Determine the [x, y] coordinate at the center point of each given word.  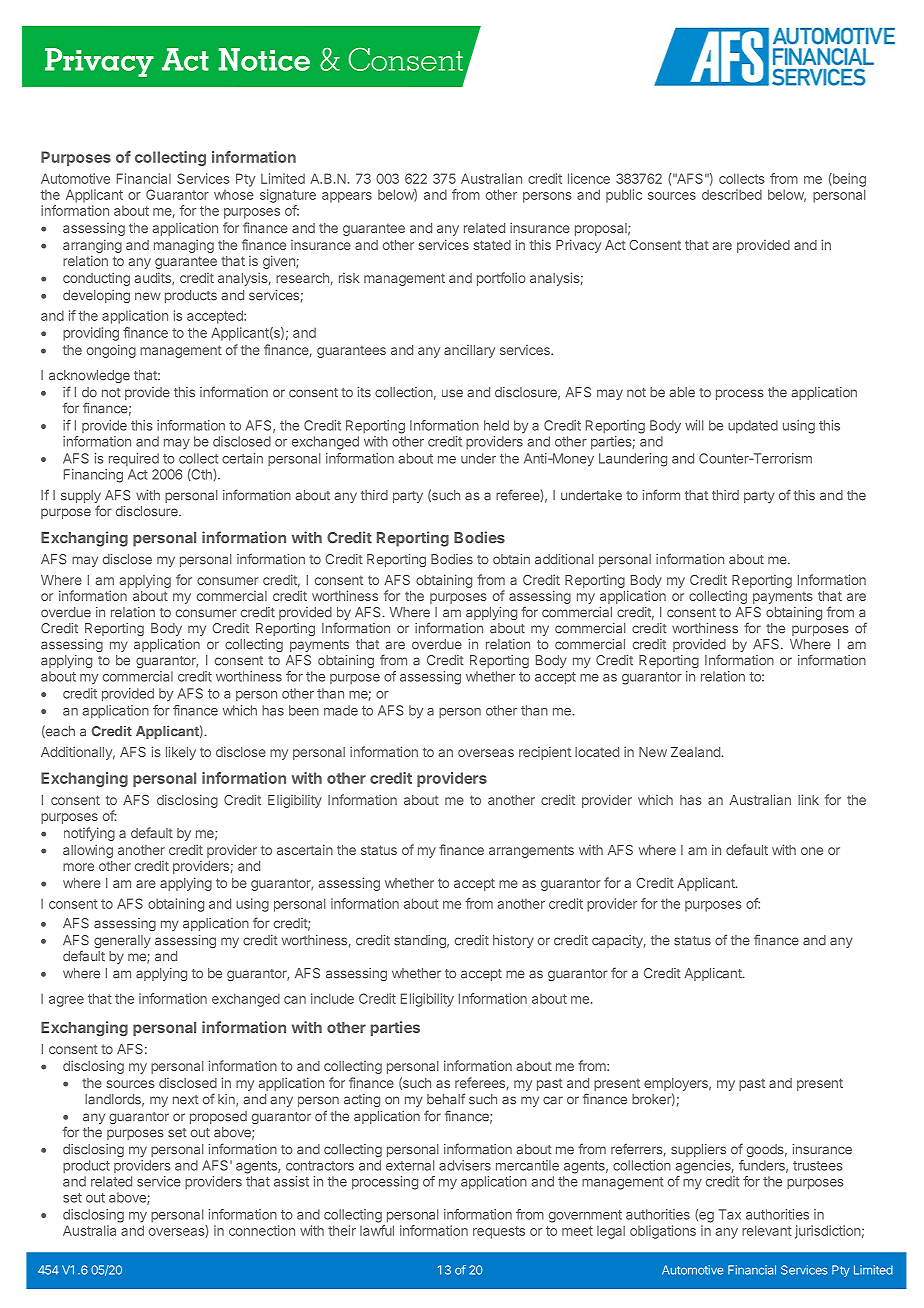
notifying [89, 834]
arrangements [531, 851]
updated [753, 427]
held [496, 425]
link [808, 799]
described [732, 194]
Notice [264, 59]
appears [347, 197]
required [134, 459]
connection [262, 1230]
